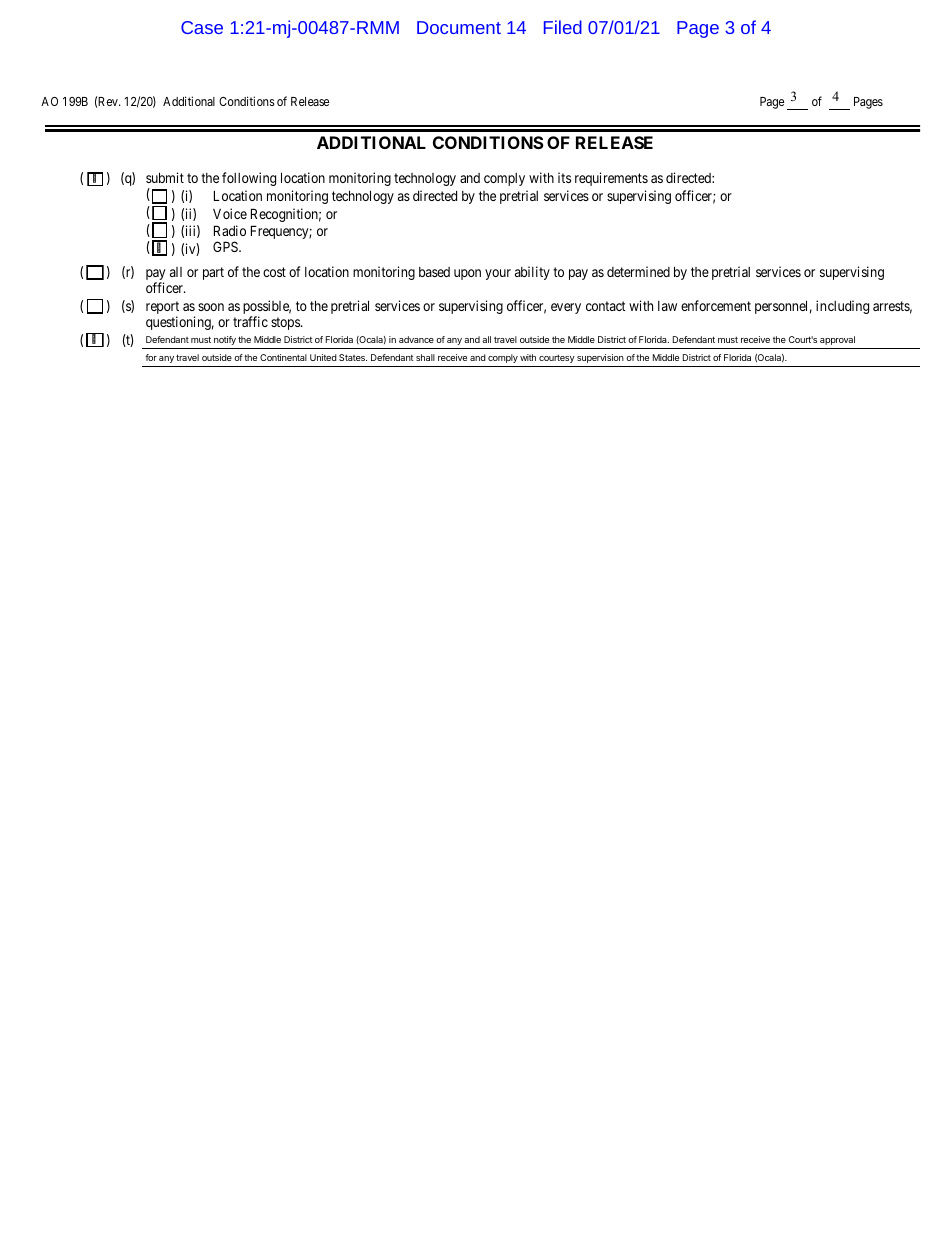  I want to click on Document, so click(459, 27).
